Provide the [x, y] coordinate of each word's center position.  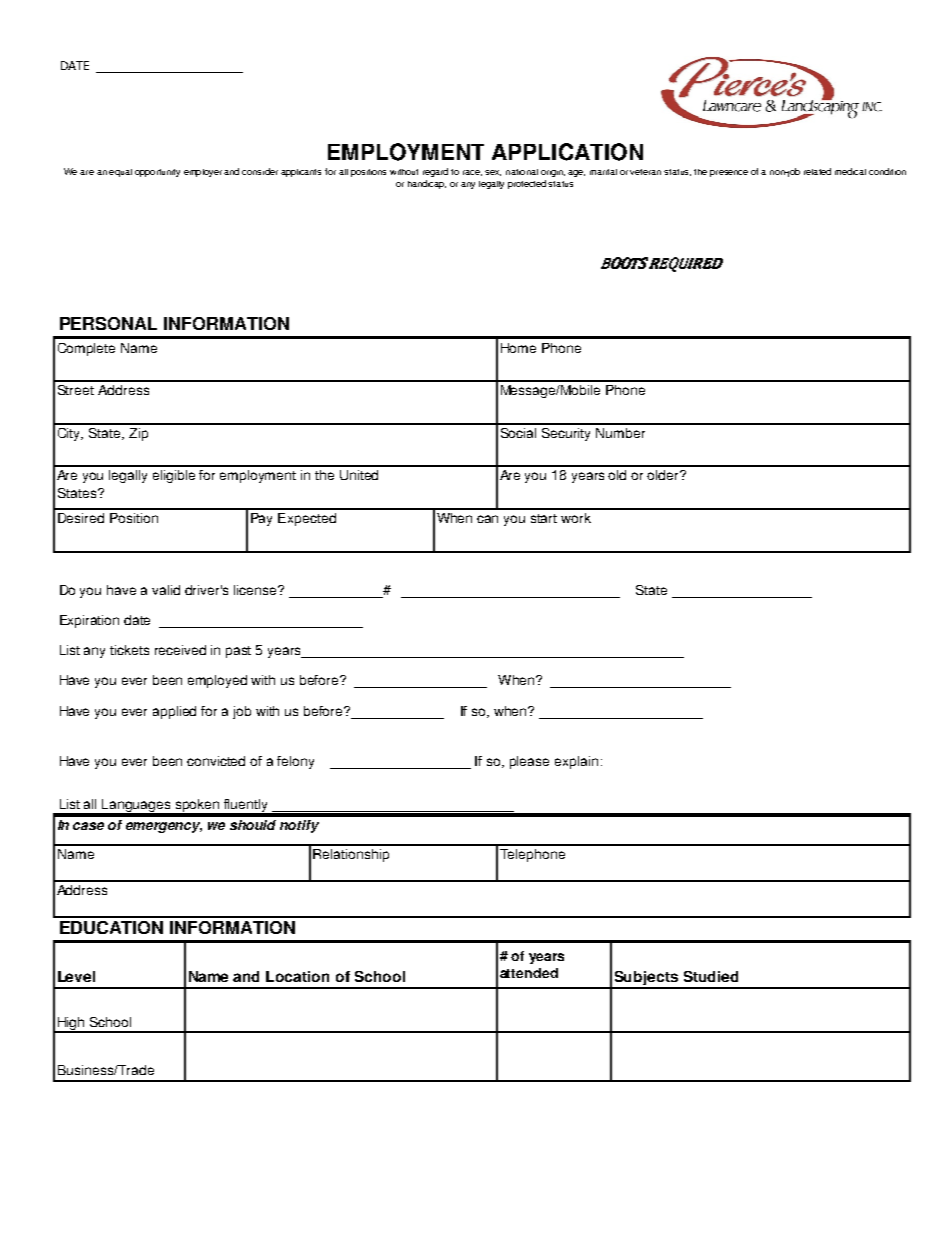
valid [166, 590]
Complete [86, 349]
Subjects [646, 979]
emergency [164, 827]
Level [76, 976]
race [472, 173]
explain [576, 762]
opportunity [157, 173]
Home [518, 348]
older [664, 475]
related [817, 171]
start [544, 518]
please [529, 762]
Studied [711, 976]
